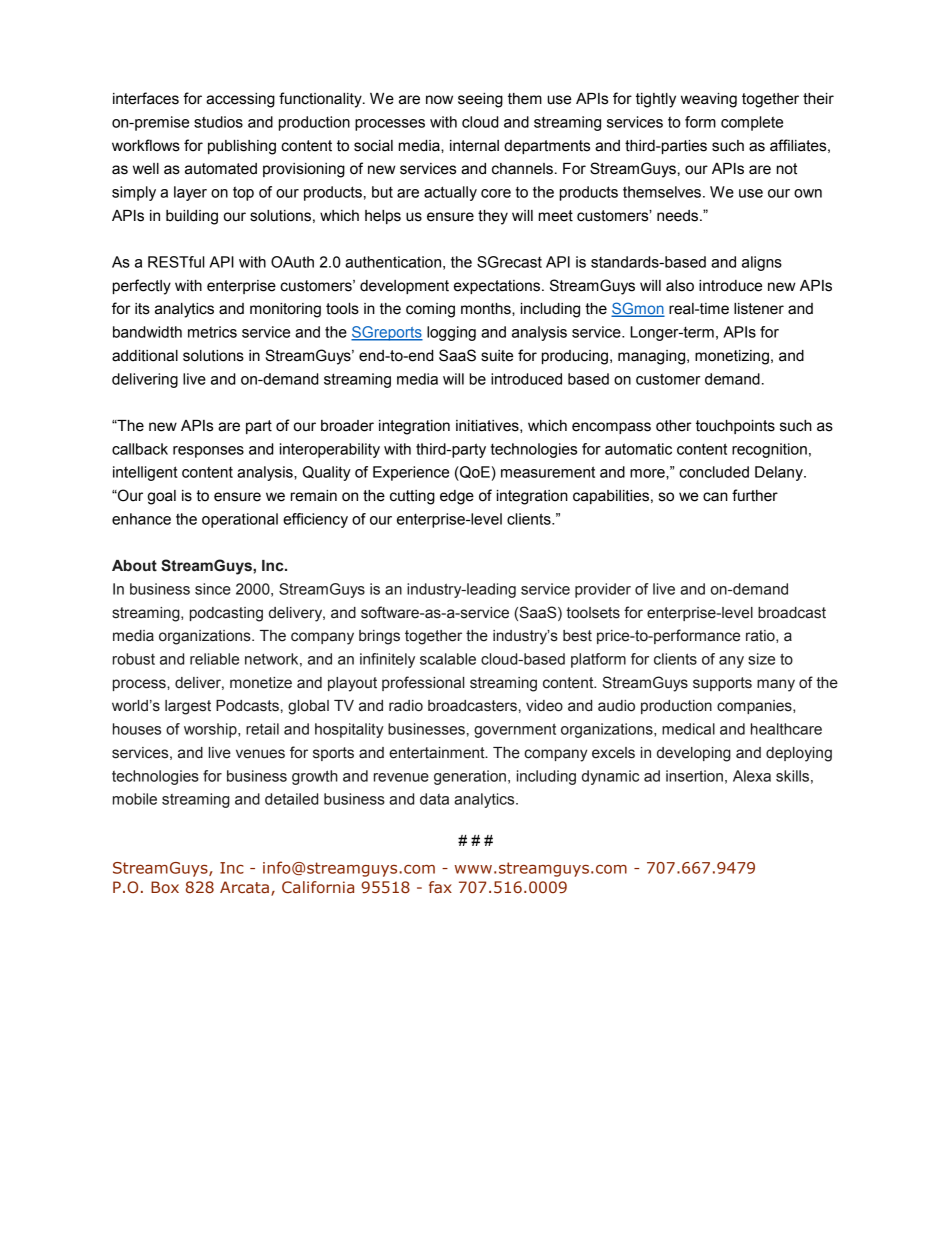 Image resolution: width=952 pixels, height=1233 pixels. What do you see at coordinates (755, 495) in the screenshot?
I see `further` at bounding box center [755, 495].
